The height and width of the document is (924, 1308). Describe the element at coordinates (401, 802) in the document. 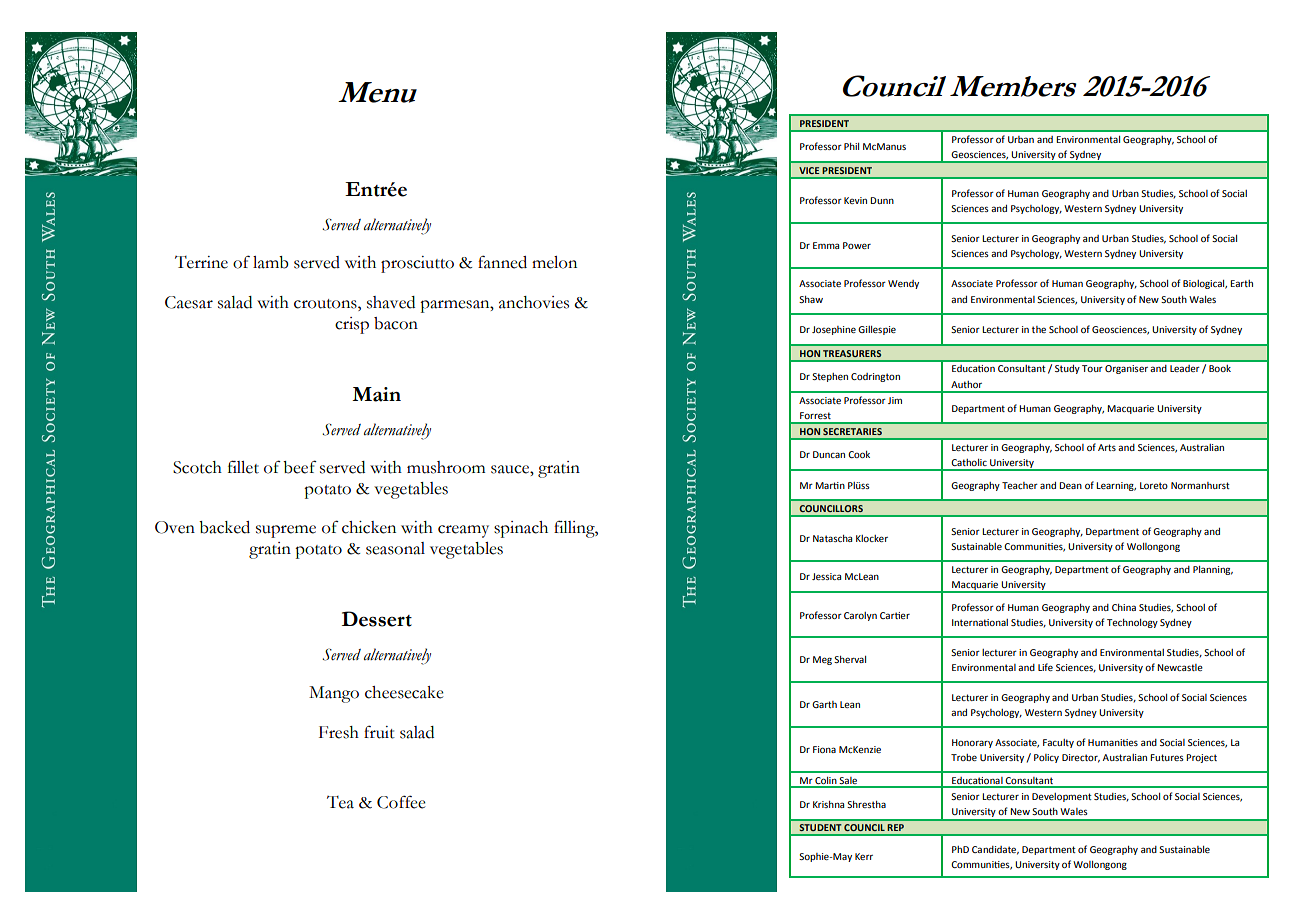

I see `Coffee` at that location.
